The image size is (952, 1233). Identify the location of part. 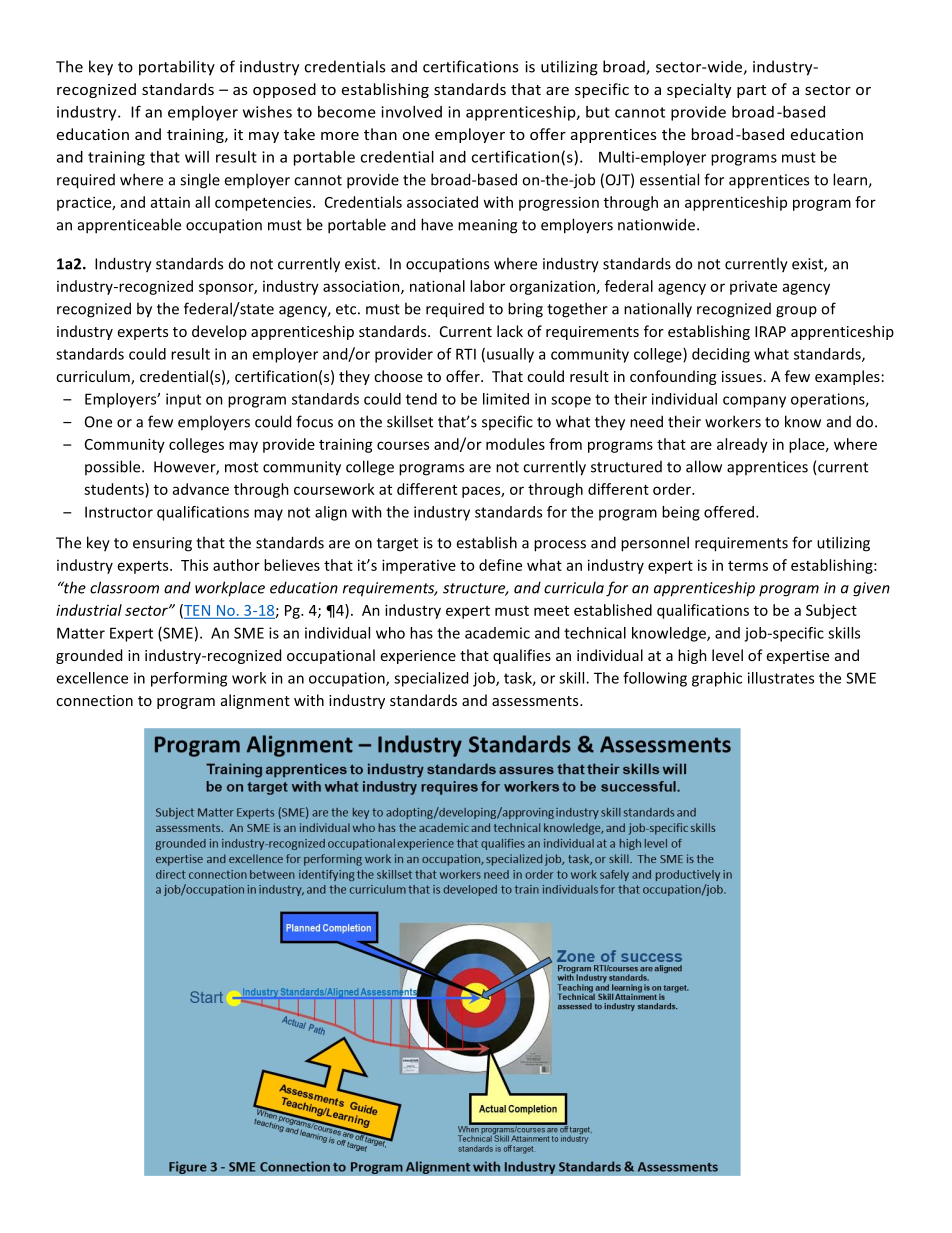
(751, 91).
